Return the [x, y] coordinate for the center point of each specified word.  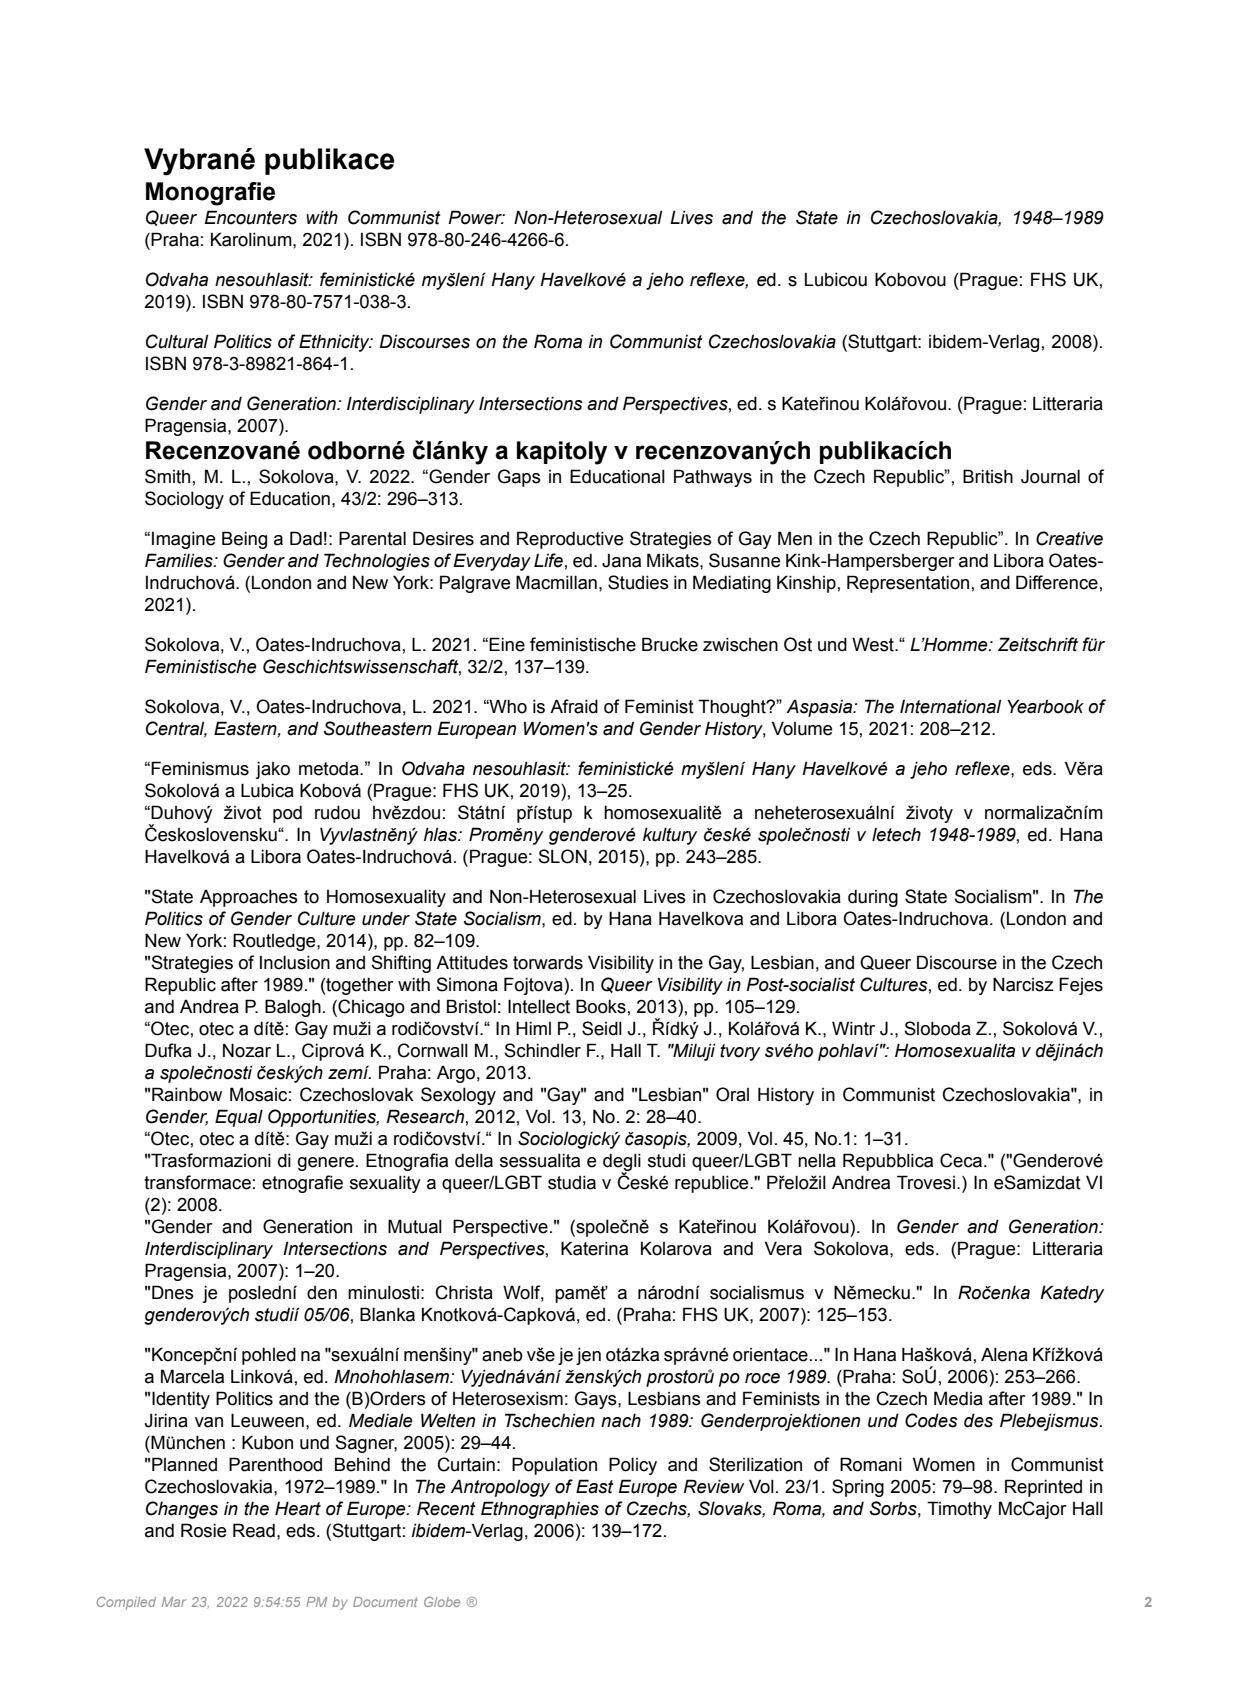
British [988, 476]
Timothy [959, 1510]
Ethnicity [335, 343]
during [873, 898]
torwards [548, 963]
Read [254, 1530]
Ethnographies [540, 1510]
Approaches [249, 898]
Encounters [250, 217]
